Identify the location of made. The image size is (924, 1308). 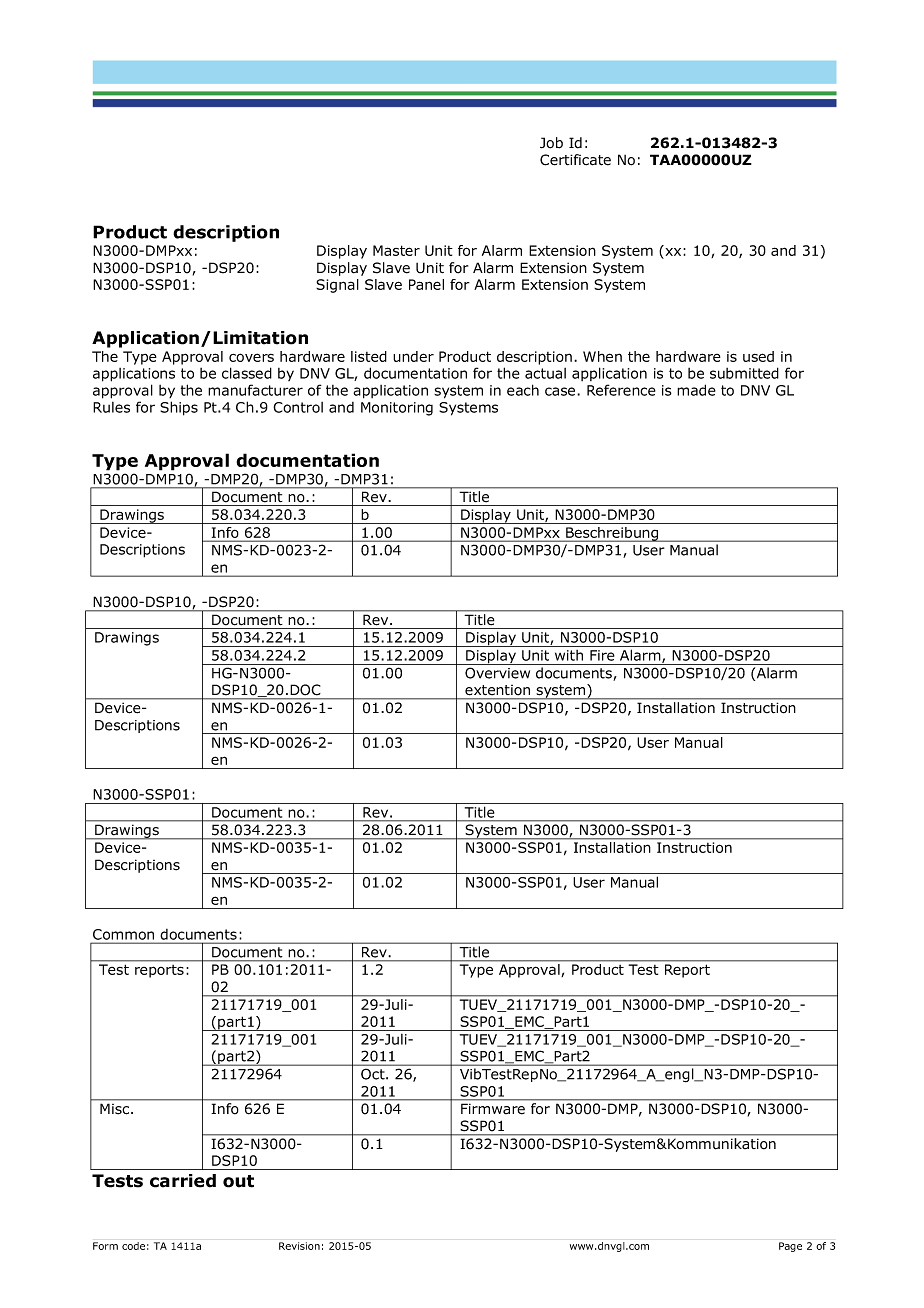
(696, 390).
